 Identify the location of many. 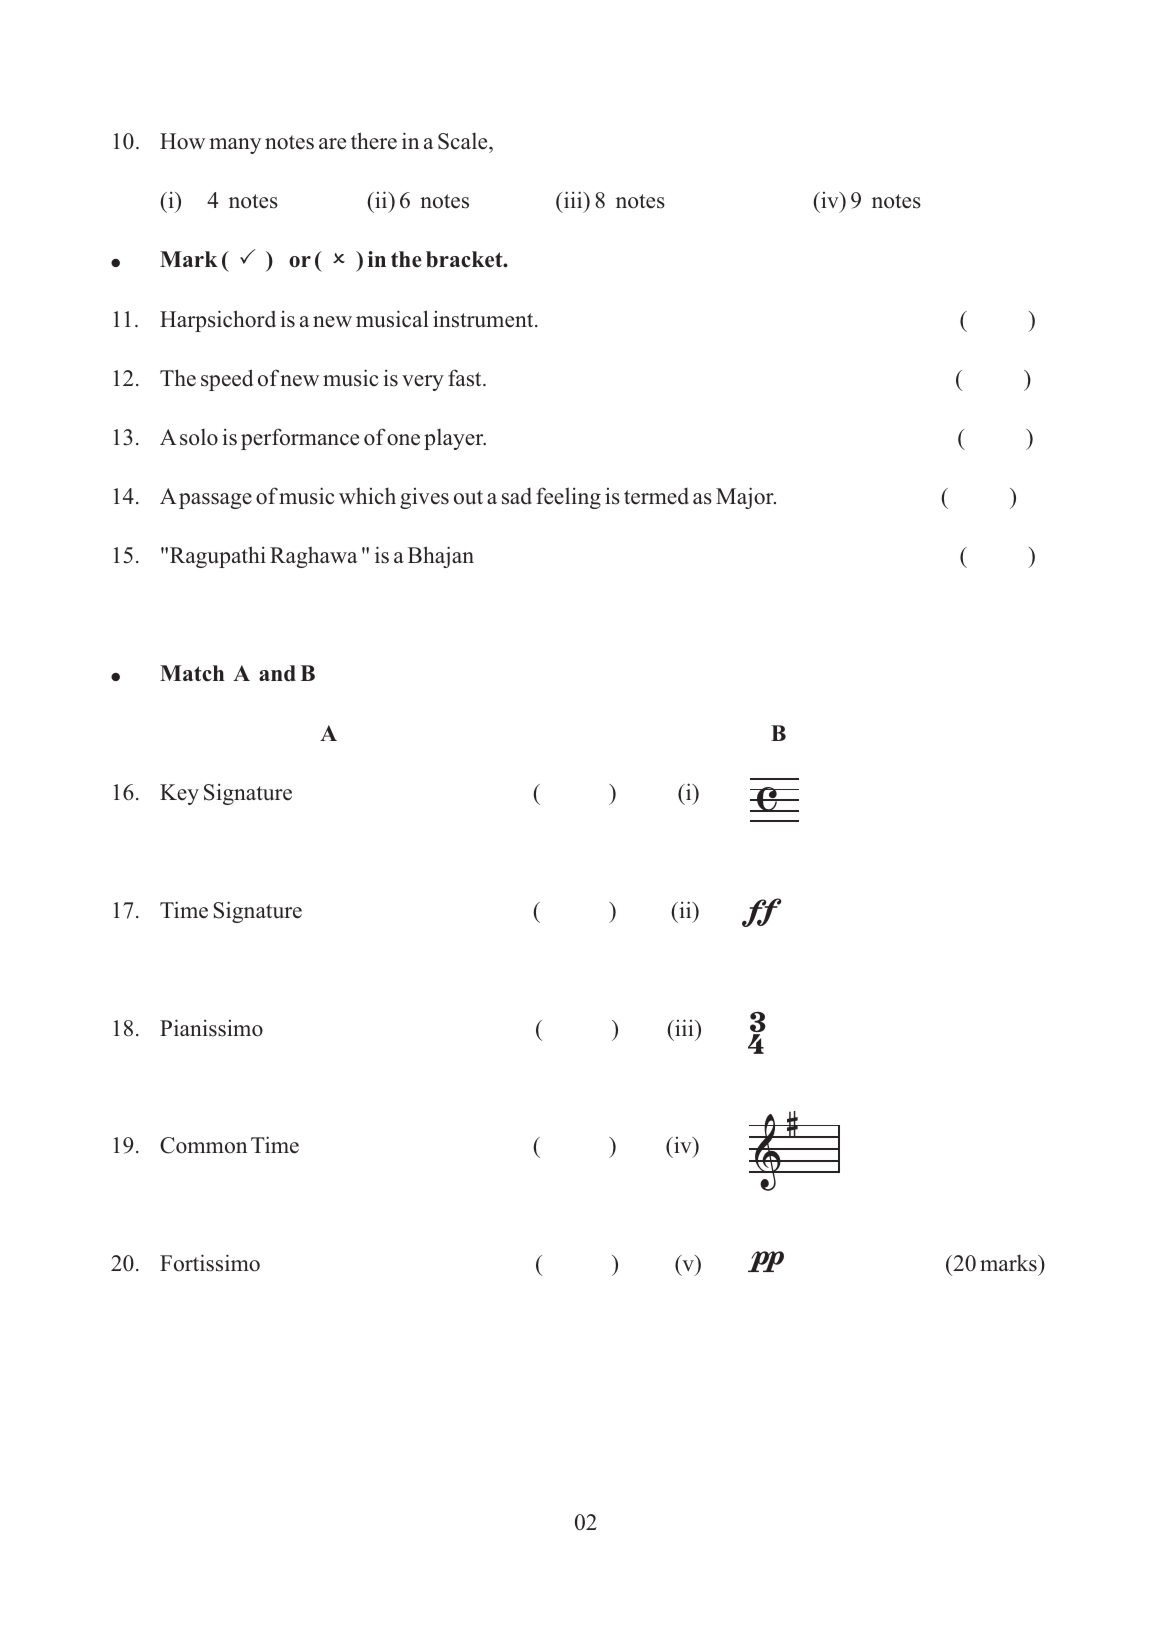
(235, 146).
